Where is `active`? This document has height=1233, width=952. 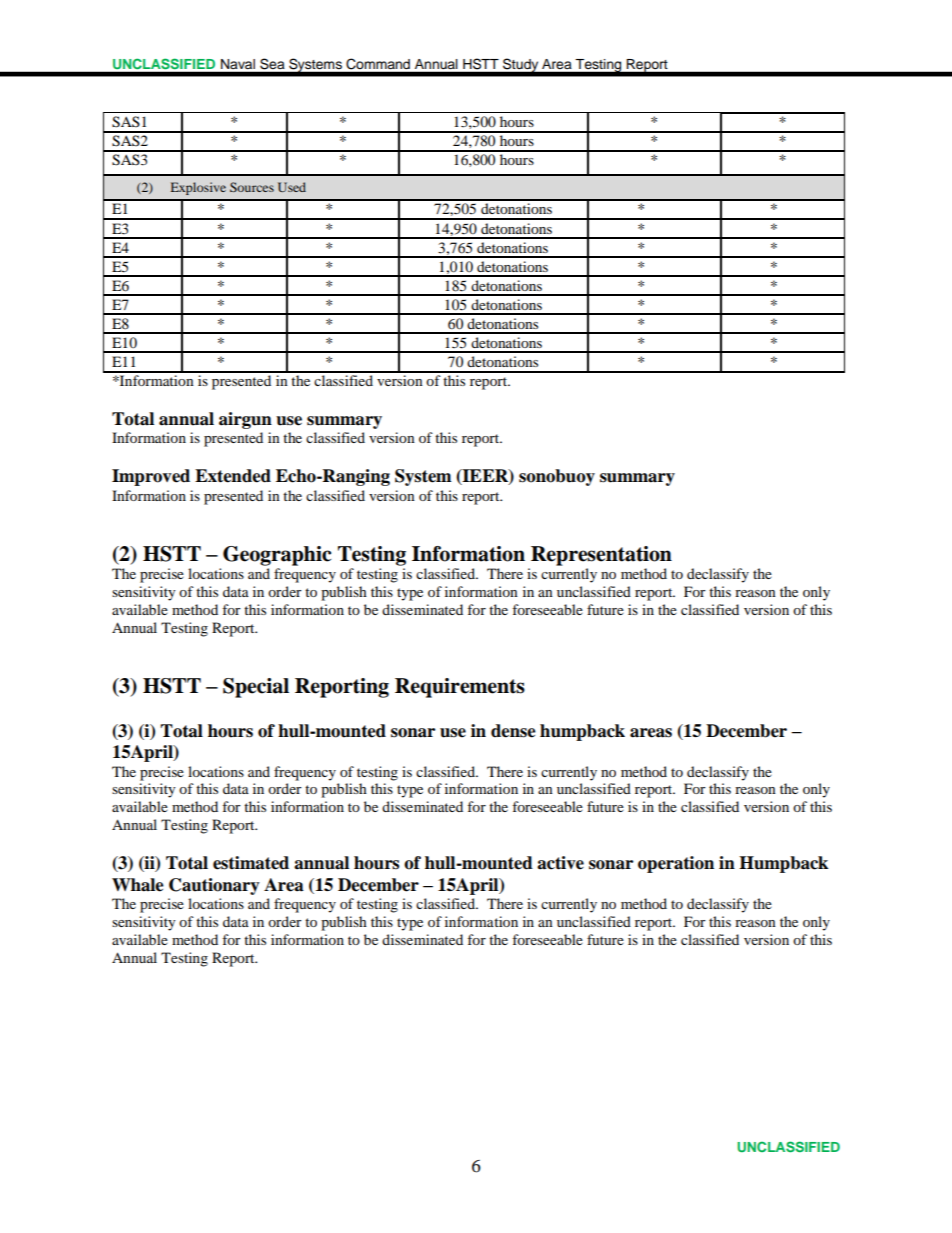 active is located at coordinates (560, 863).
